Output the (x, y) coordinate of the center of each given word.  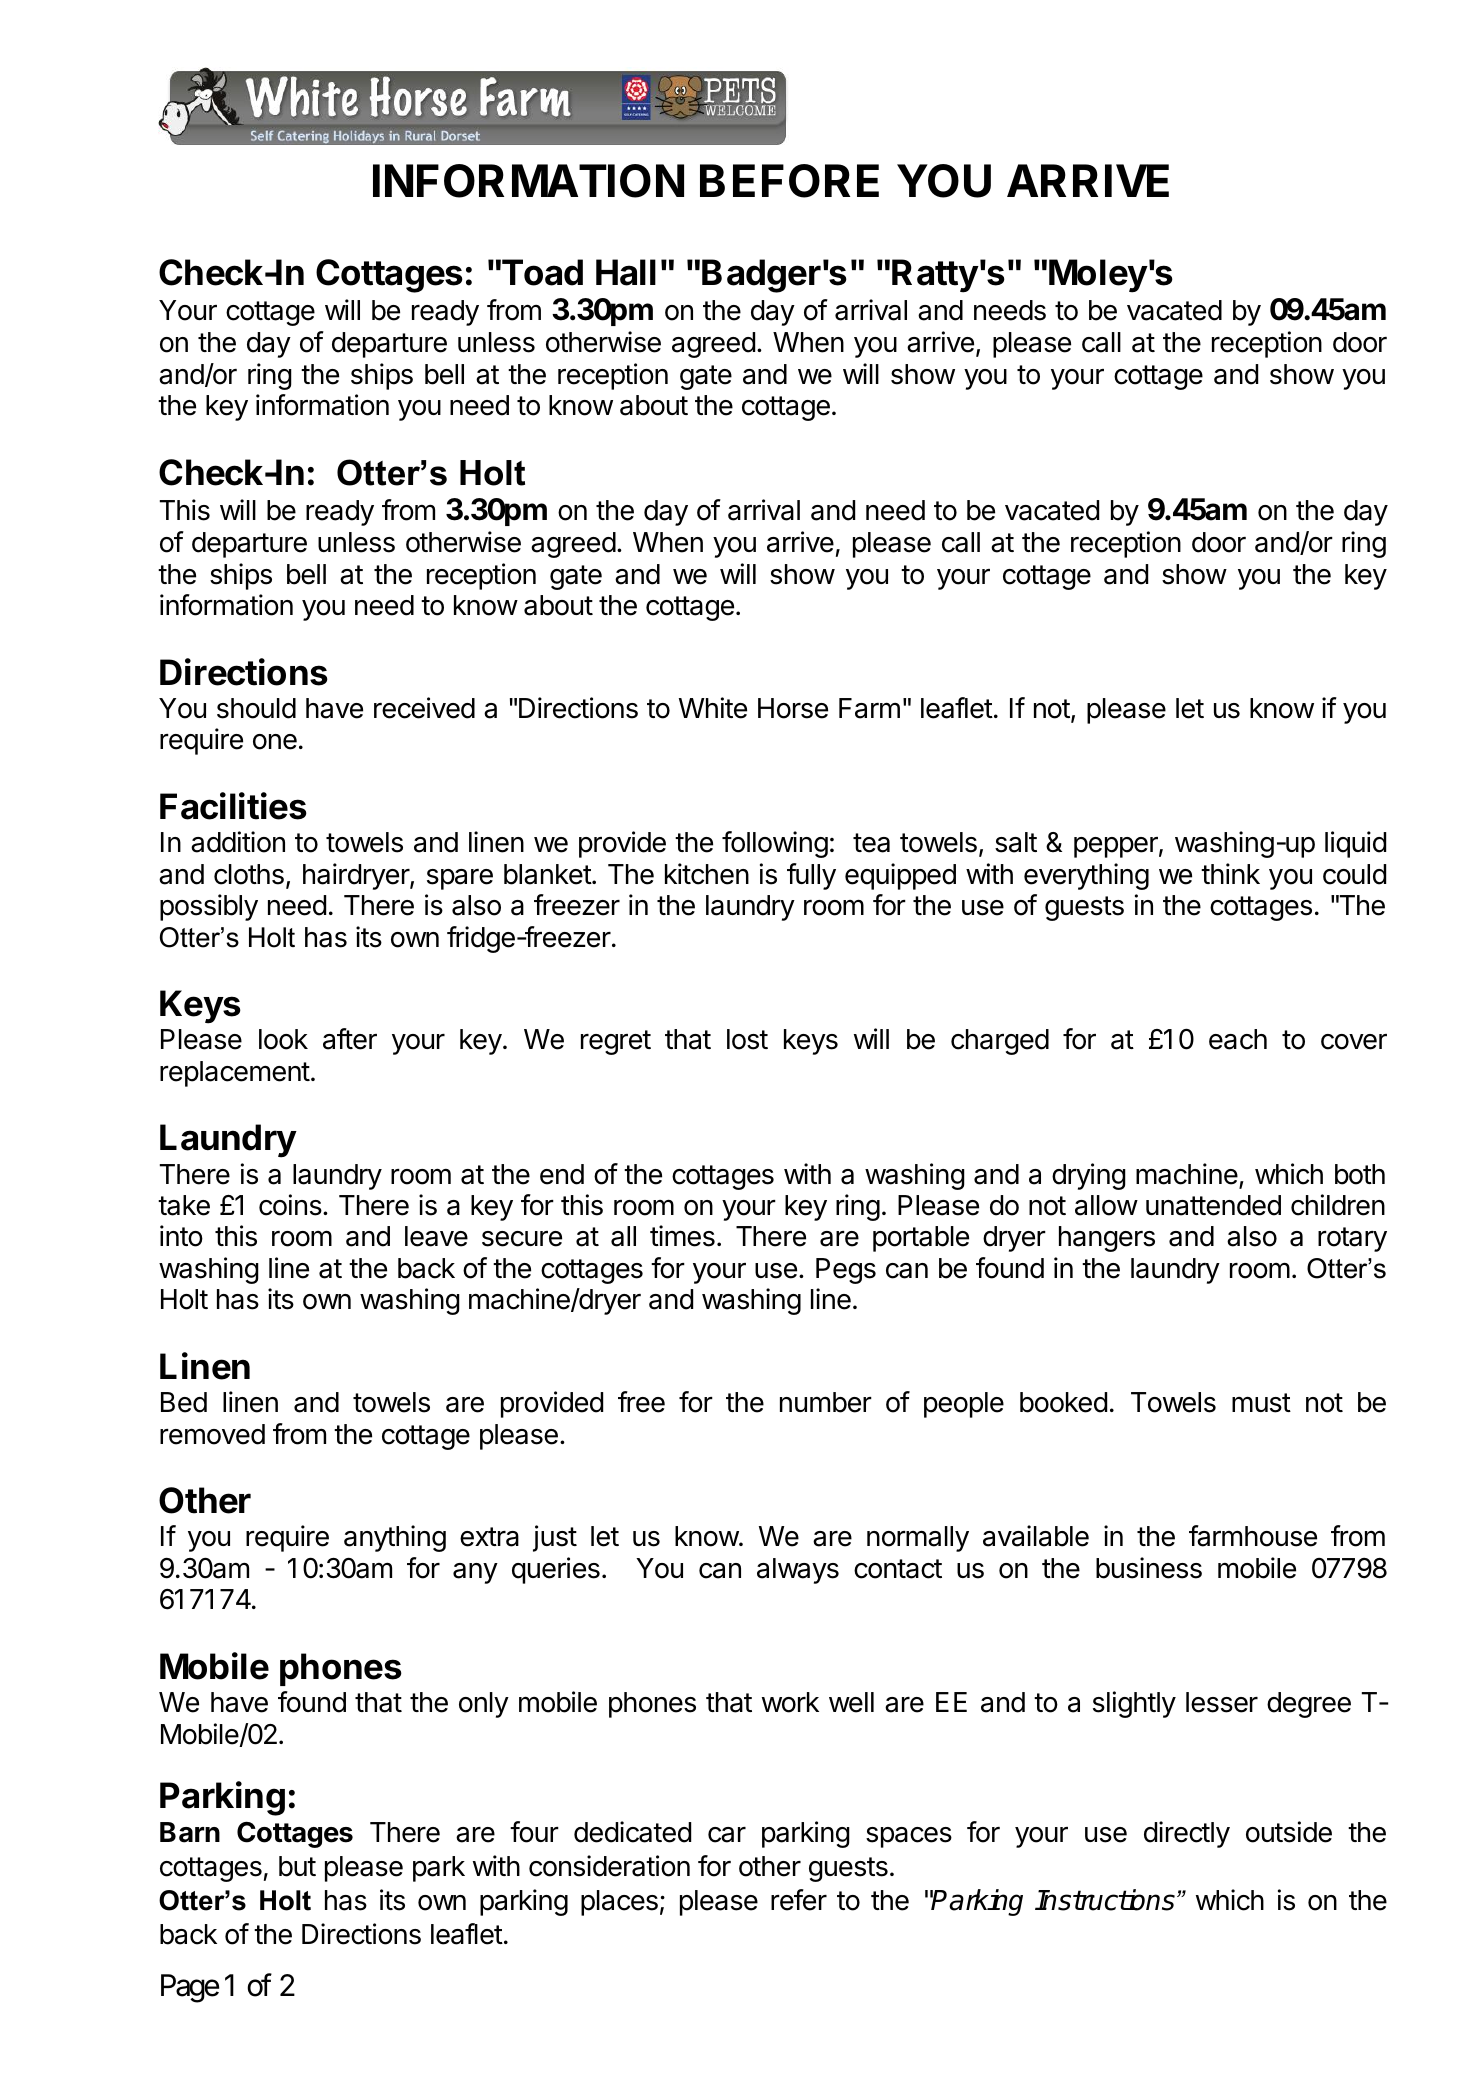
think (1230, 873)
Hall (626, 272)
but (297, 1866)
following (775, 844)
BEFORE (789, 181)
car (727, 1835)
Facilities (233, 806)
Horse (793, 708)
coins (291, 1205)
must (1261, 1403)
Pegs (846, 1271)
